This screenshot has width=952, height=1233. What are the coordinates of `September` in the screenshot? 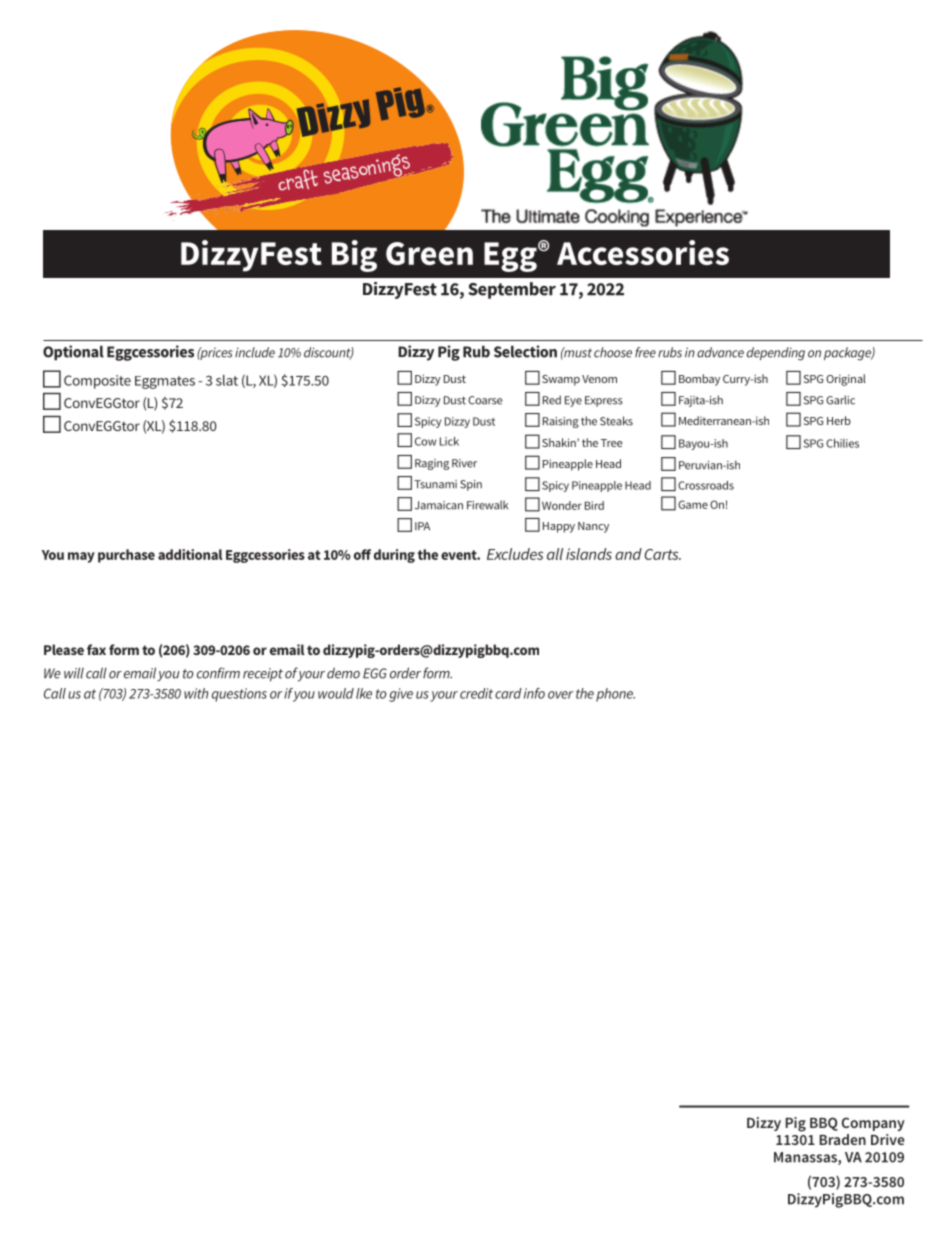 It's located at (512, 290).
